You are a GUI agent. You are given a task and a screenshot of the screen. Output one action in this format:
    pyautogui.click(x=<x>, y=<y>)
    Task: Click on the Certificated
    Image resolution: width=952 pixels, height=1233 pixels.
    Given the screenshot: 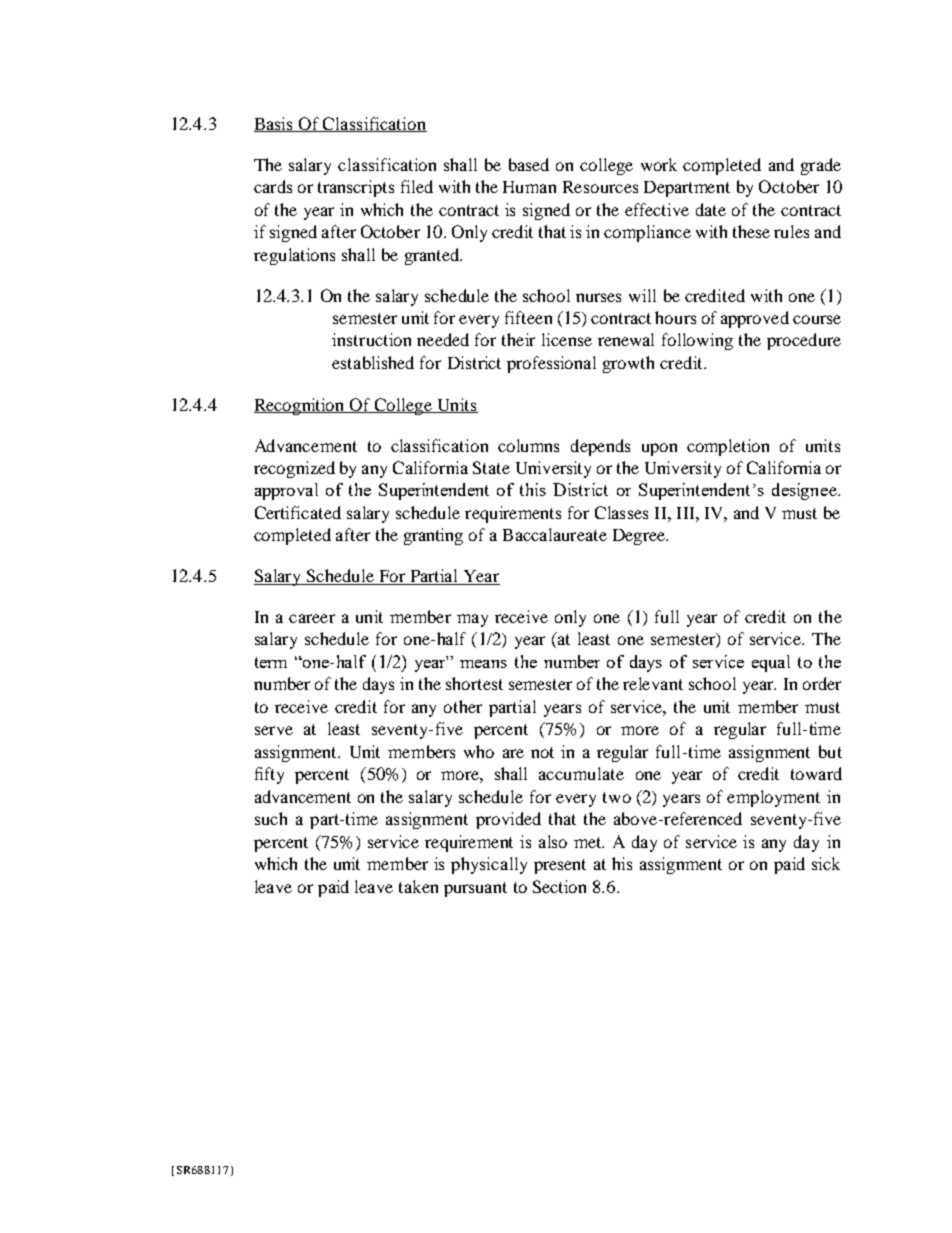 What is the action you would take?
    pyautogui.click(x=298, y=512)
